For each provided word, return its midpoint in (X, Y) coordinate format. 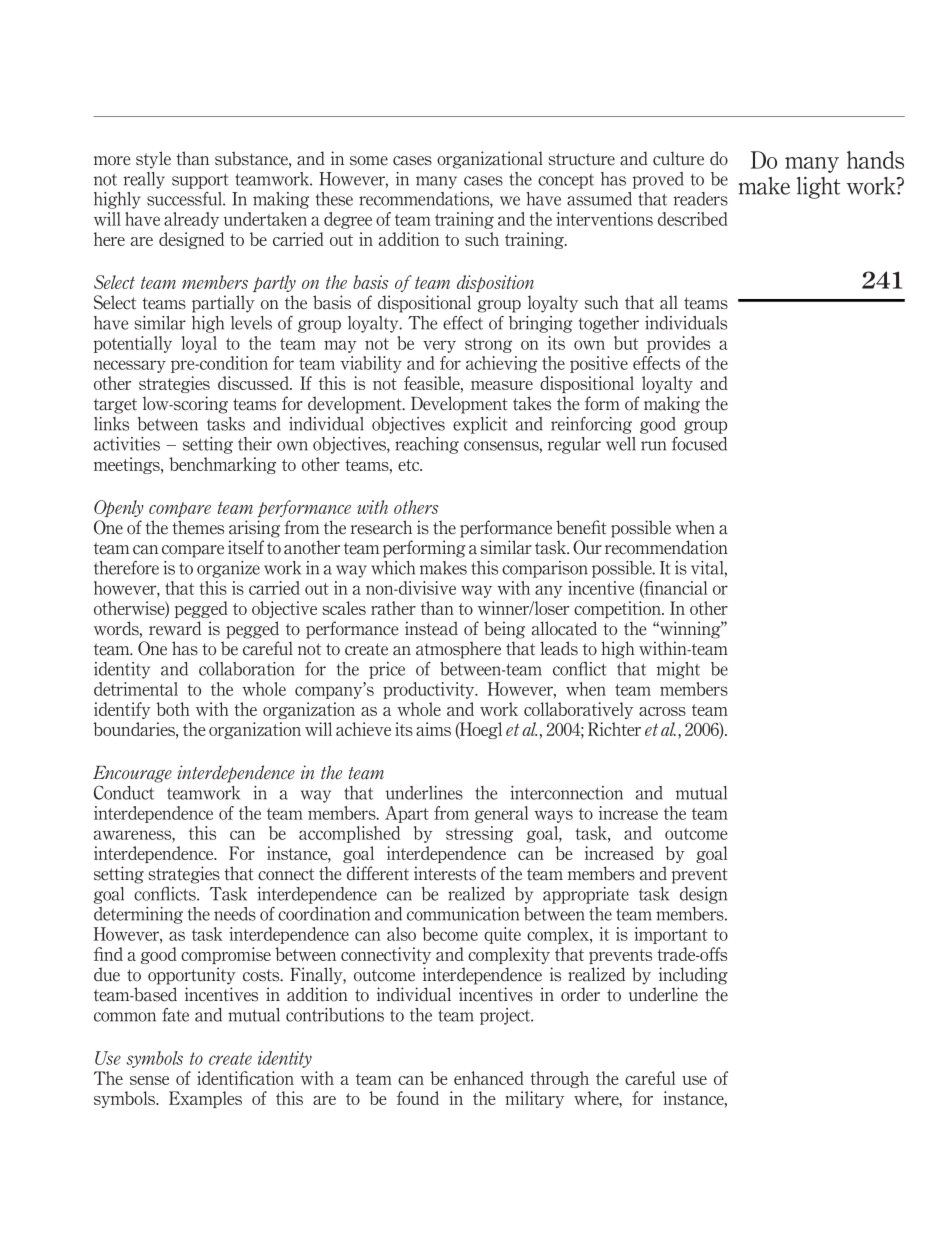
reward (175, 628)
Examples (205, 1099)
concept (566, 181)
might (678, 670)
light (818, 188)
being (504, 630)
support (200, 181)
